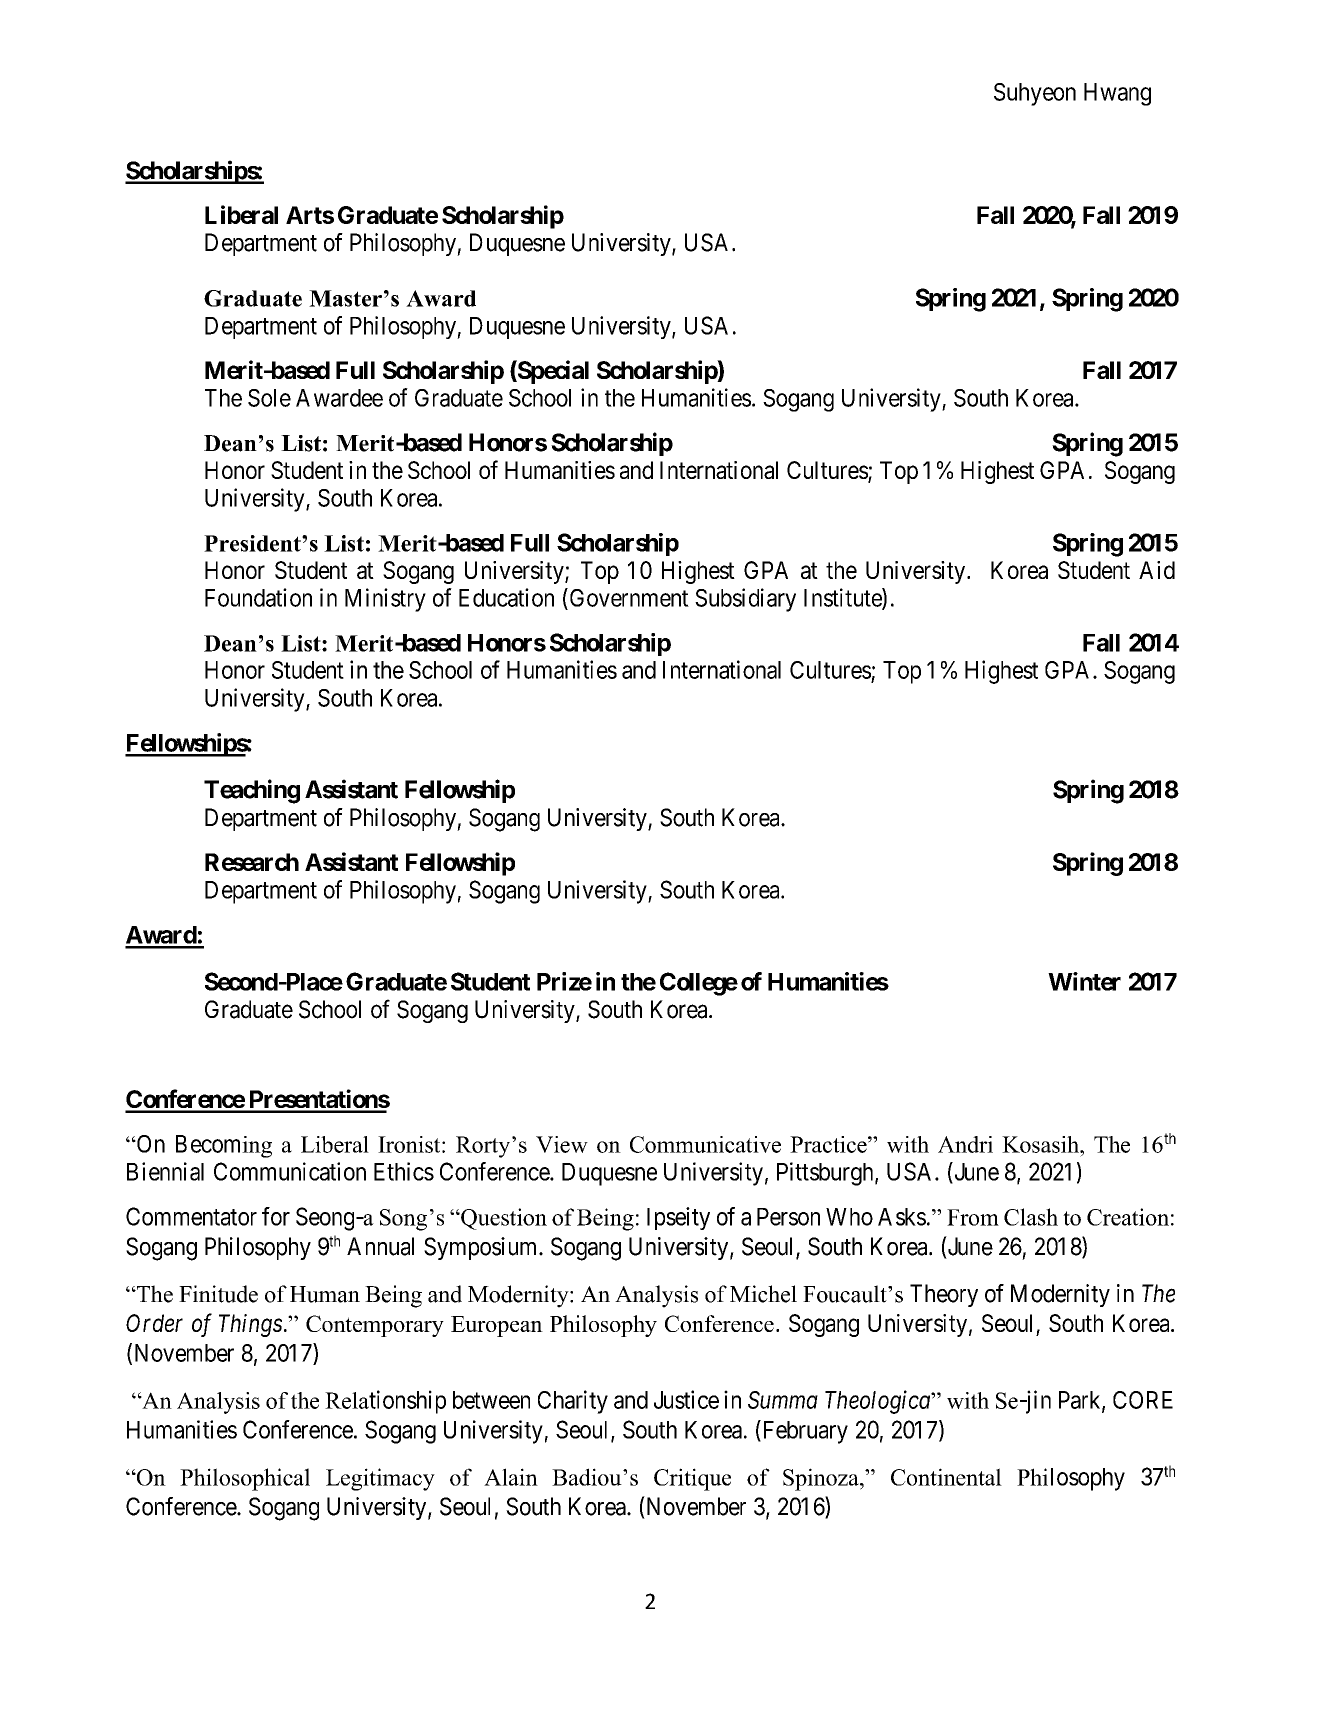 This page has height=1723, width=1332. Describe the element at coordinates (965, 1144) in the page. I see `Andri` at that location.
